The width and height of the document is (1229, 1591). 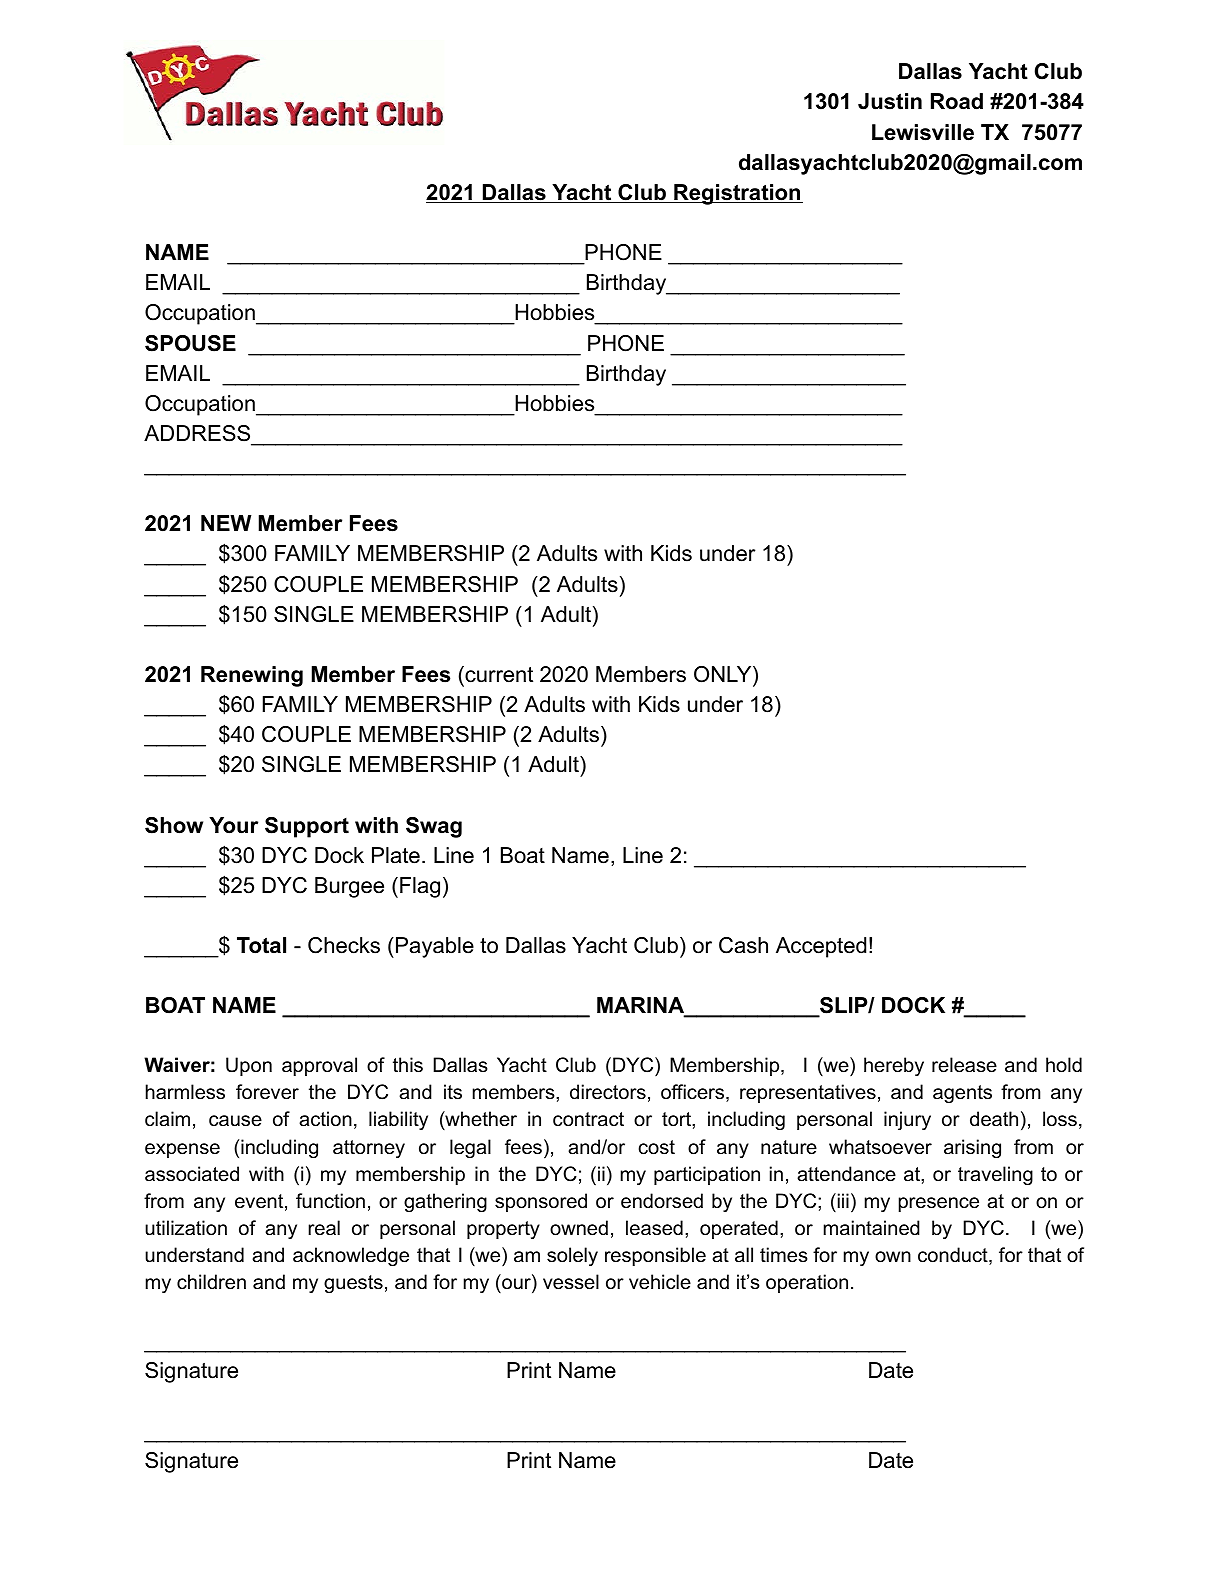 What do you see at coordinates (821, 947) in the document?
I see `Accepted` at bounding box center [821, 947].
